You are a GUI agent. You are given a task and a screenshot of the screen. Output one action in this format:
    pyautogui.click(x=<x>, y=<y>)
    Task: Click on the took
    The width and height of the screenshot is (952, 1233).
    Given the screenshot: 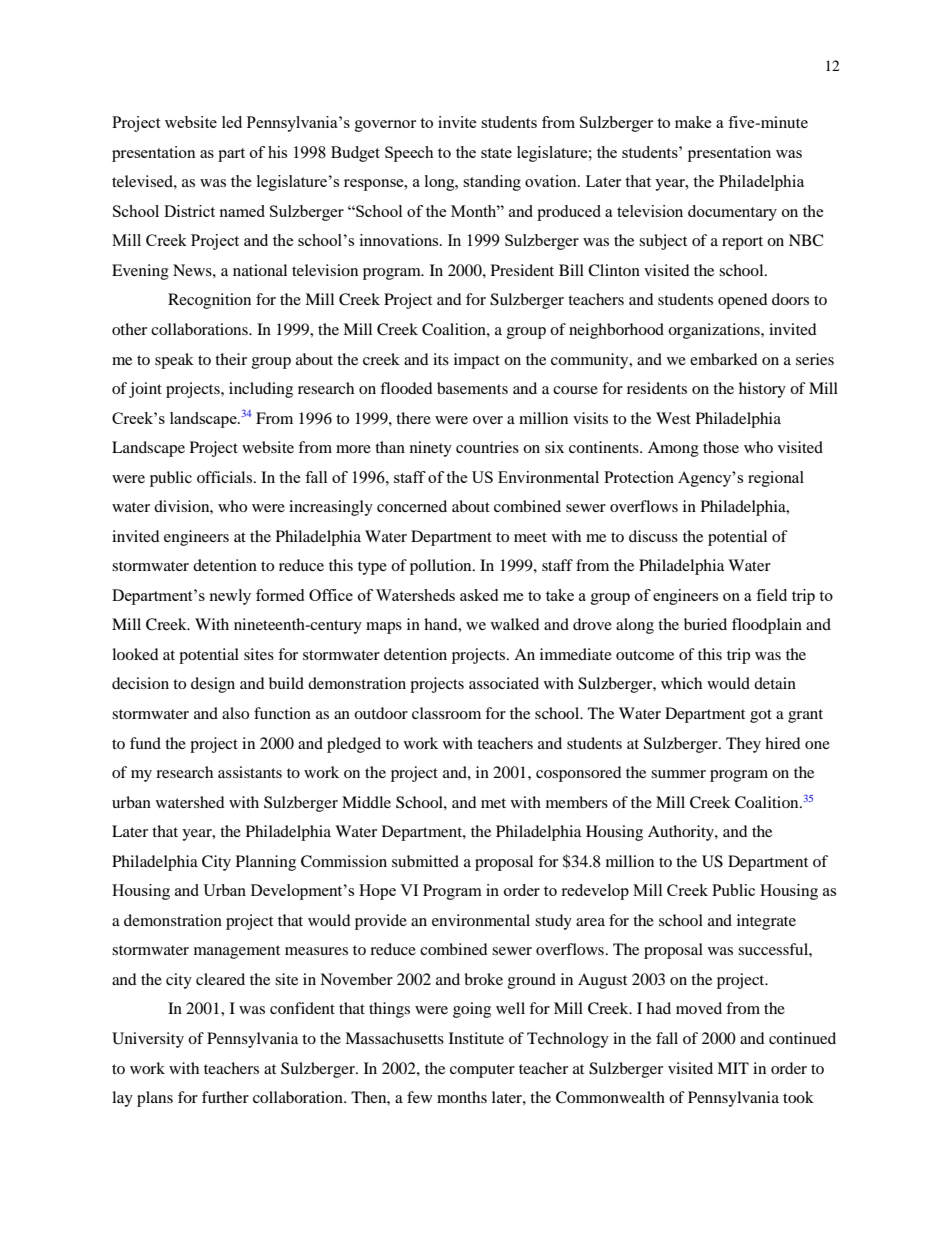 What is the action you would take?
    pyautogui.click(x=798, y=1097)
